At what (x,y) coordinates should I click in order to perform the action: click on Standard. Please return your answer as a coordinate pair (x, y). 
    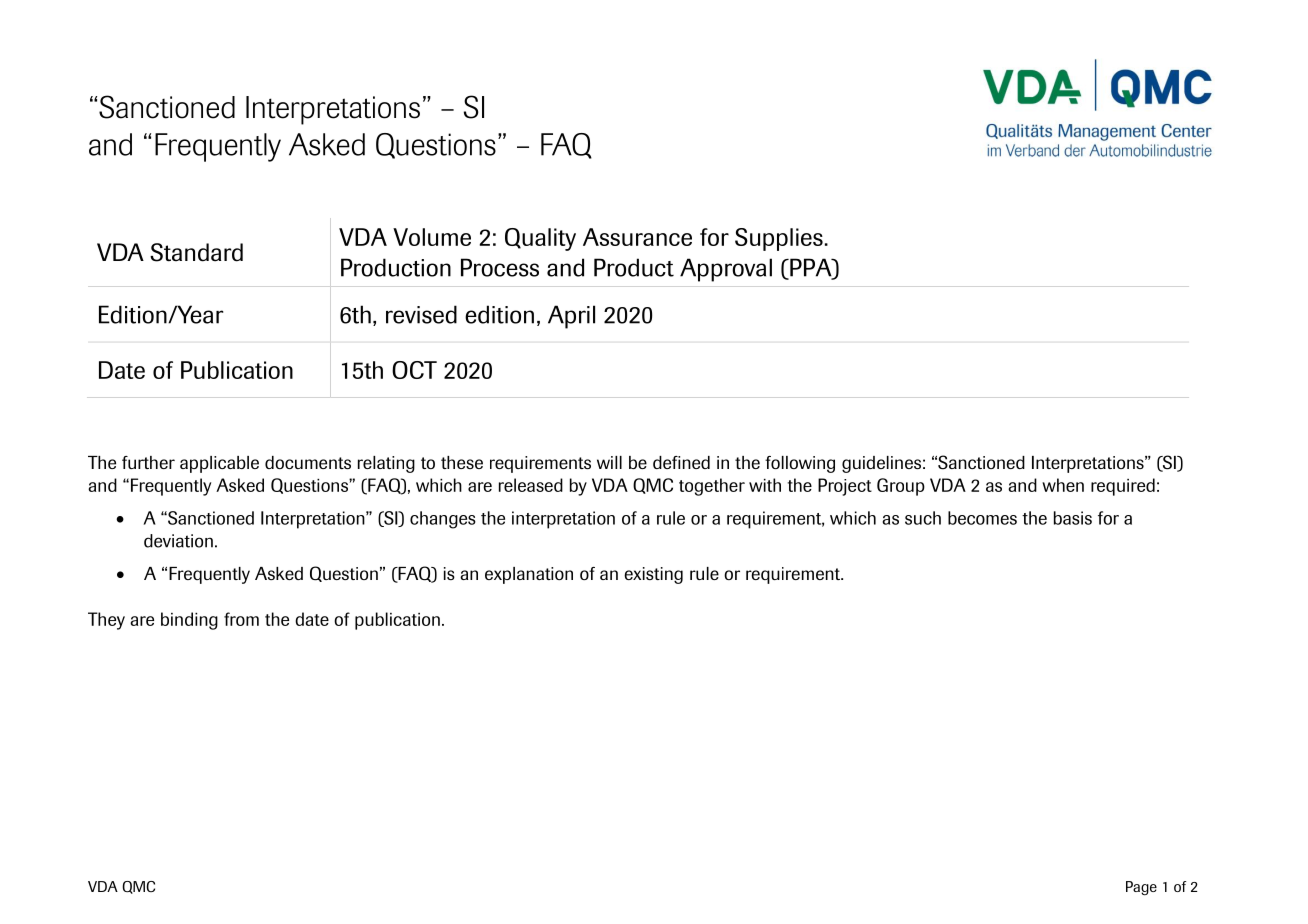
    Looking at the image, I should click on (196, 252).
